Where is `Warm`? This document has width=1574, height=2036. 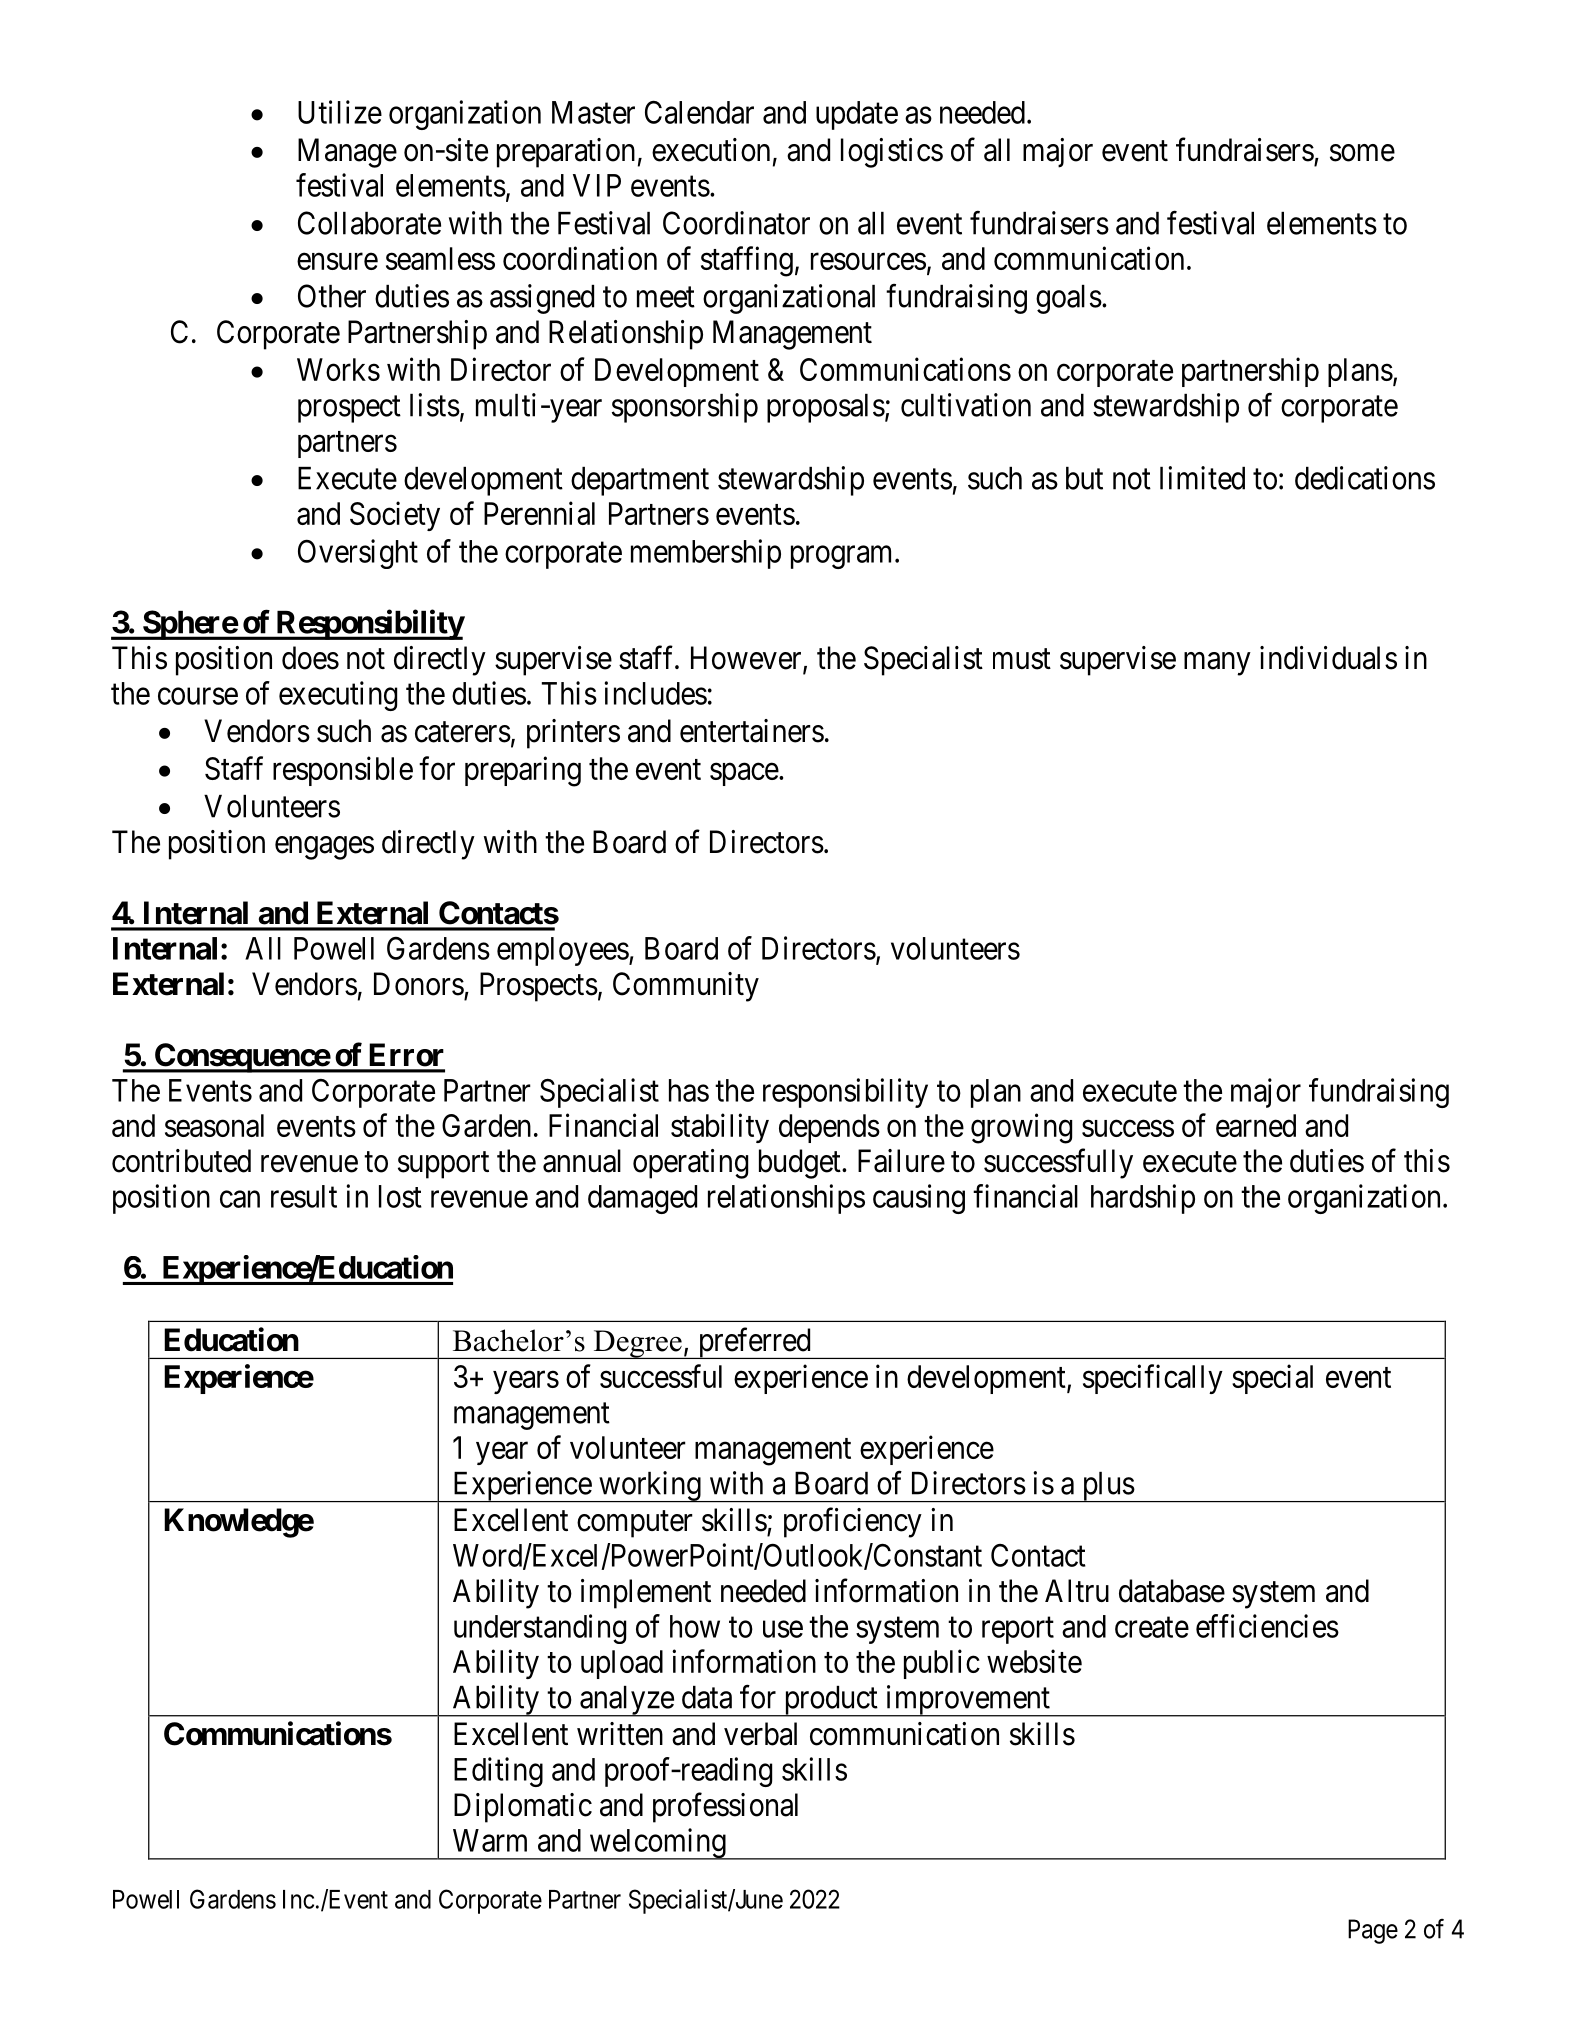 Warm is located at coordinates (490, 1840).
